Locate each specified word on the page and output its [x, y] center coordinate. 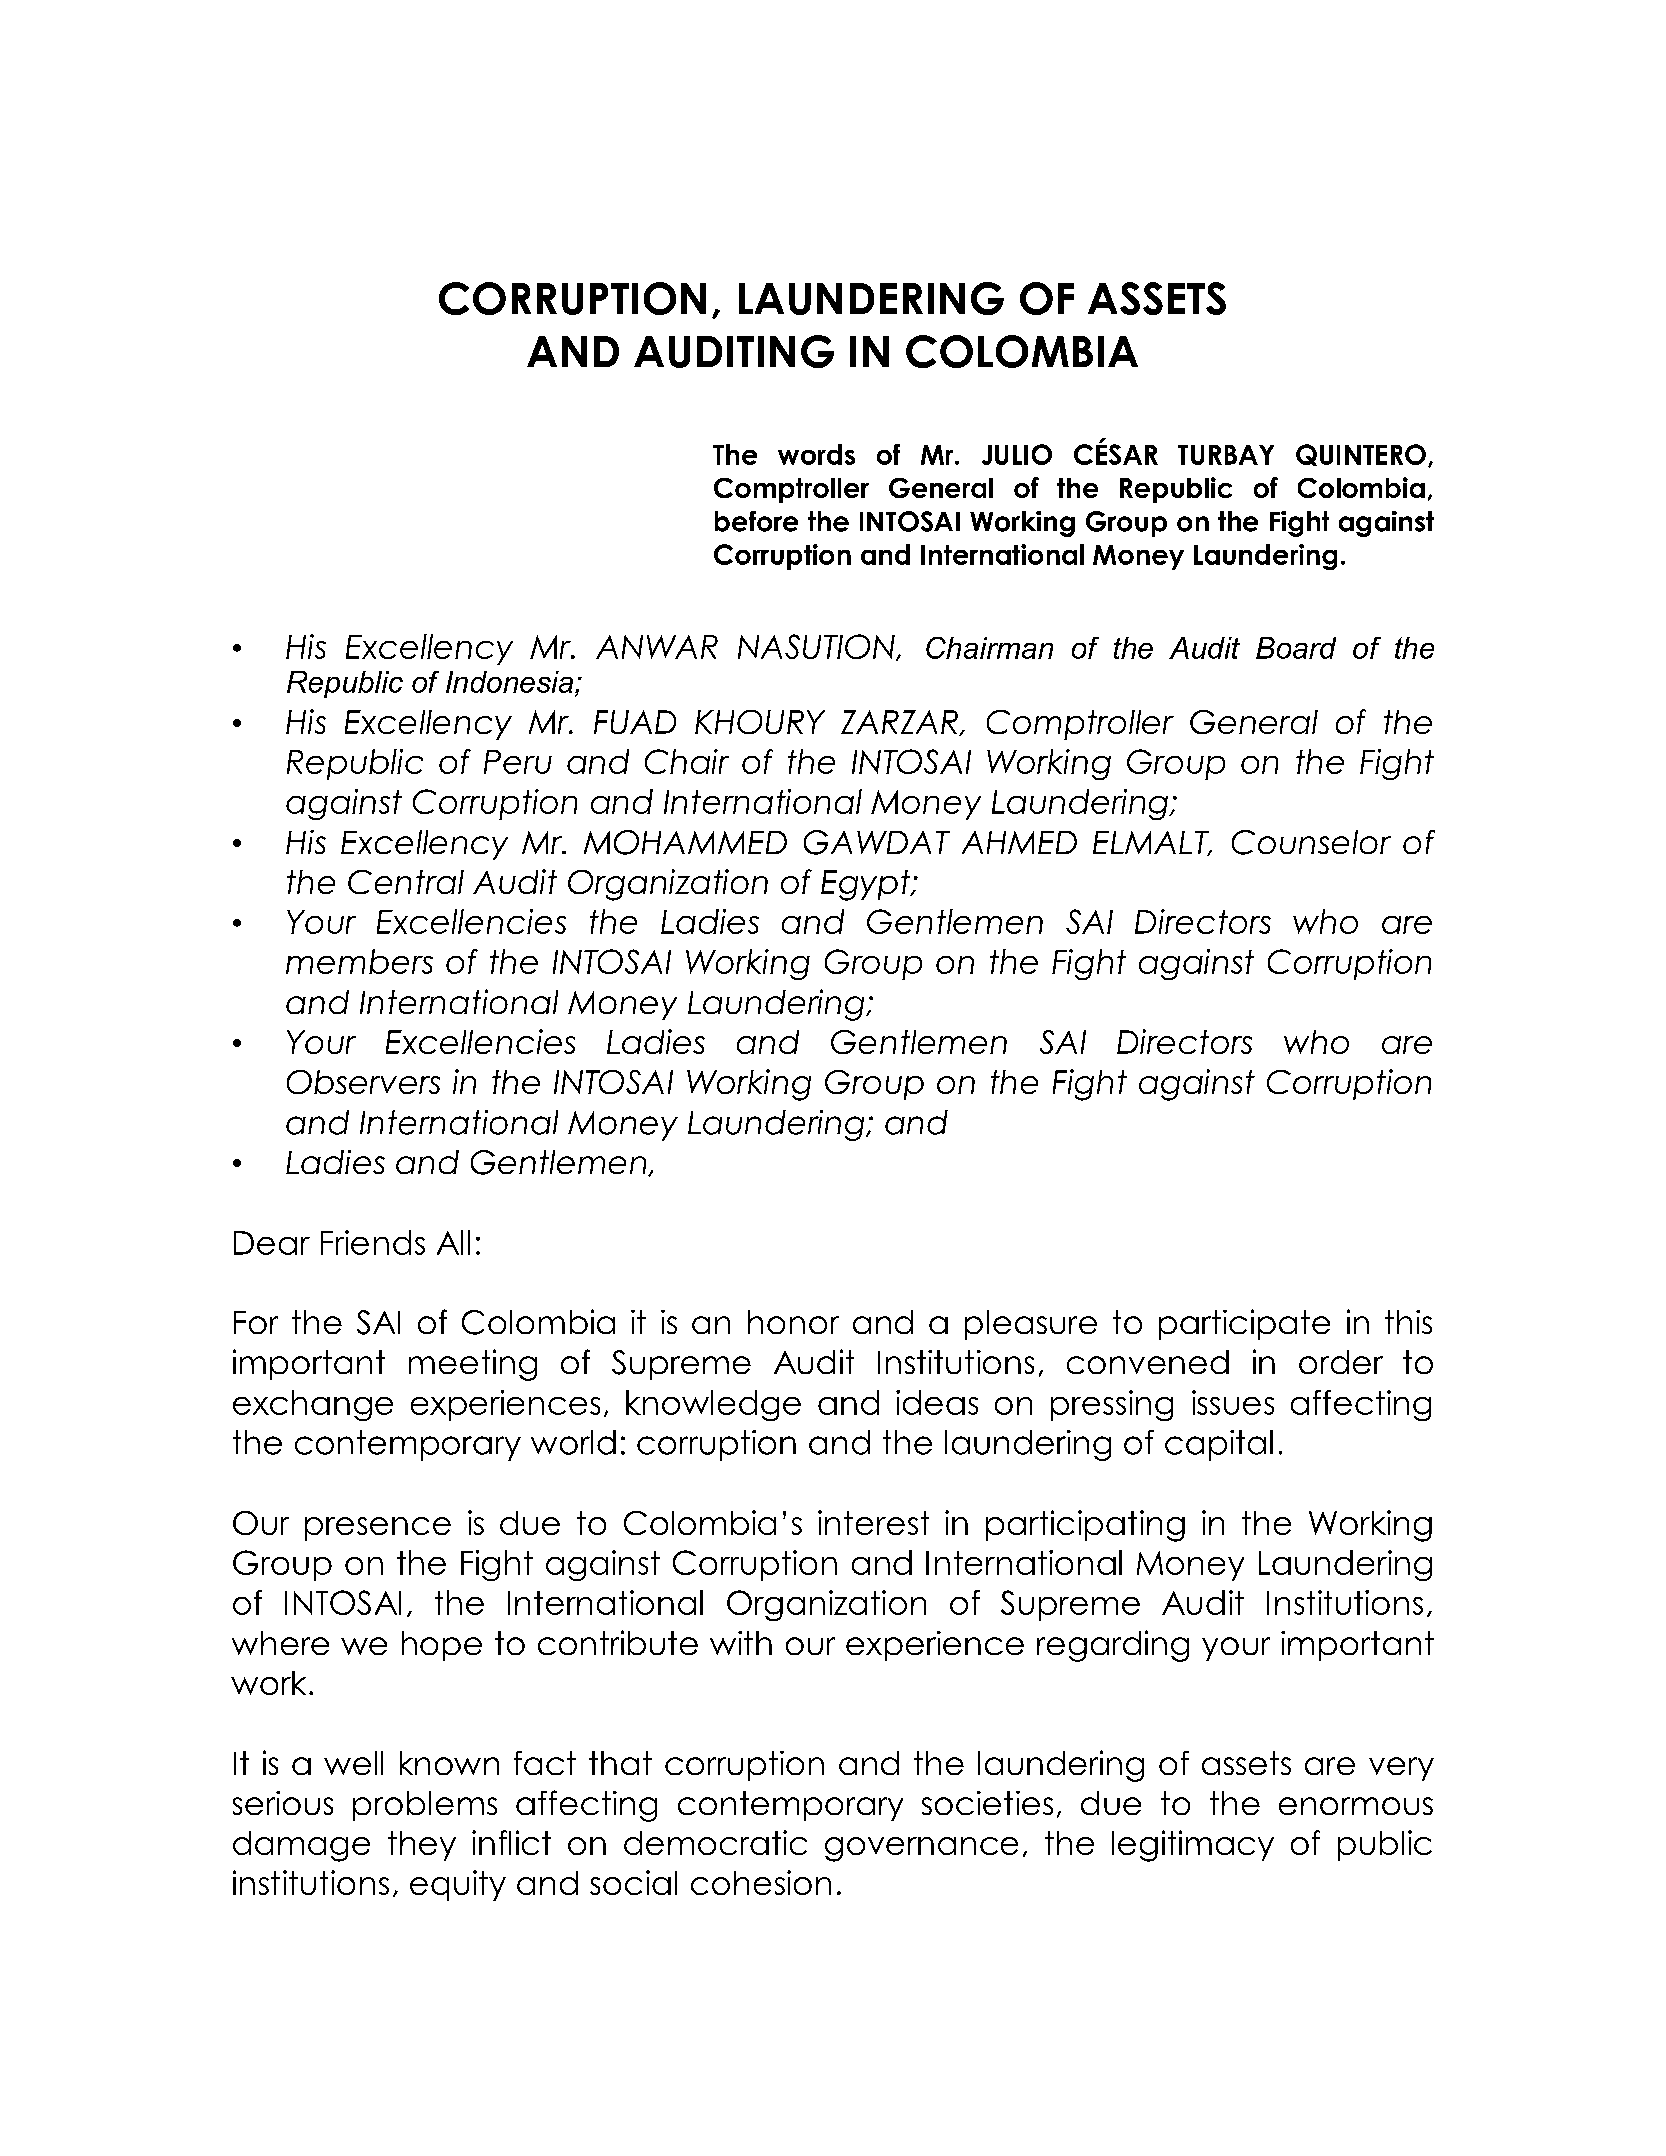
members [359, 961]
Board [1296, 648]
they [422, 1846]
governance [921, 1849]
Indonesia [511, 682]
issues [1233, 1402]
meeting [473, 1365]
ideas [937, 1402]
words [816, 454]
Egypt [867, 885]
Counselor [1311, 842]
